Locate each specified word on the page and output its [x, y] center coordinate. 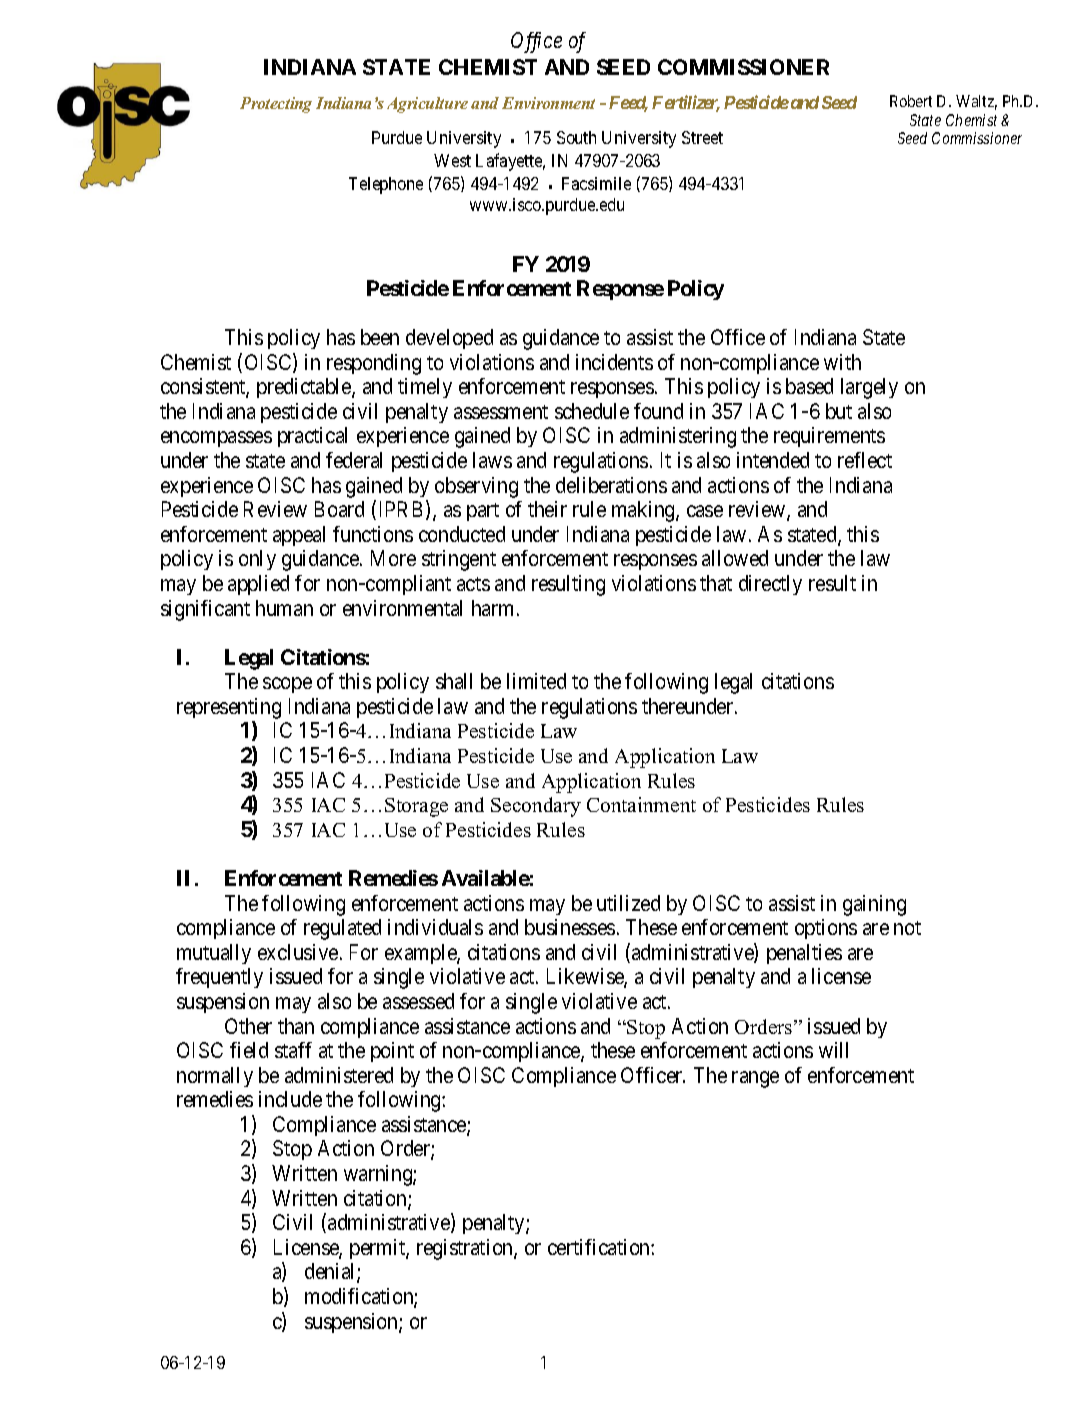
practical [312, 437]
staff [293, 1050]
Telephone [386, 185]
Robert [911, 101]
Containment [641, 804]
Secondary [536, 807]
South [576, 137]
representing [229, 708]
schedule [592, 411]
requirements [829, 437]
